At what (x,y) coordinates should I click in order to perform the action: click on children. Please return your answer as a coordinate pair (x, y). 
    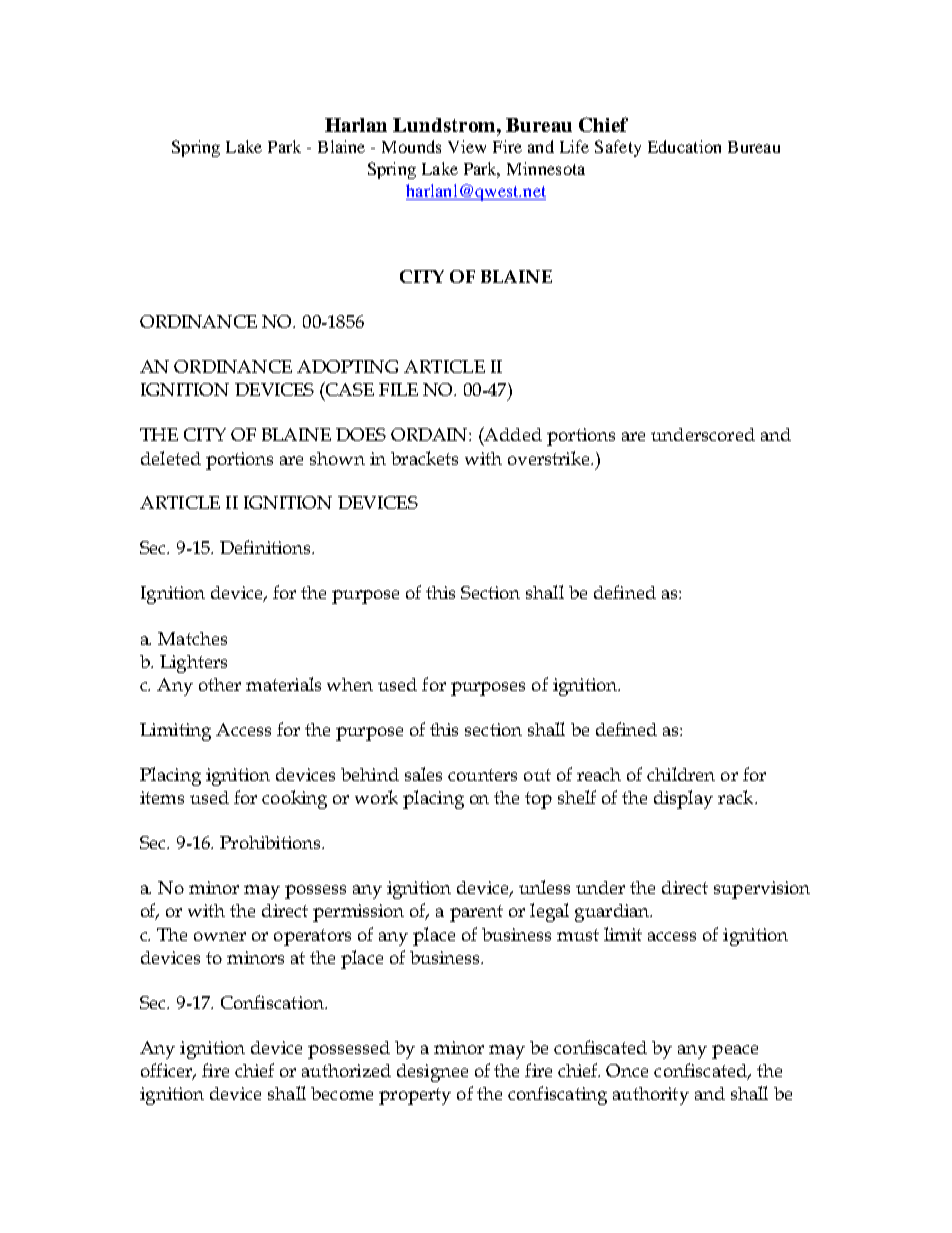
    Looking at the image, I should click on (681, 774).
